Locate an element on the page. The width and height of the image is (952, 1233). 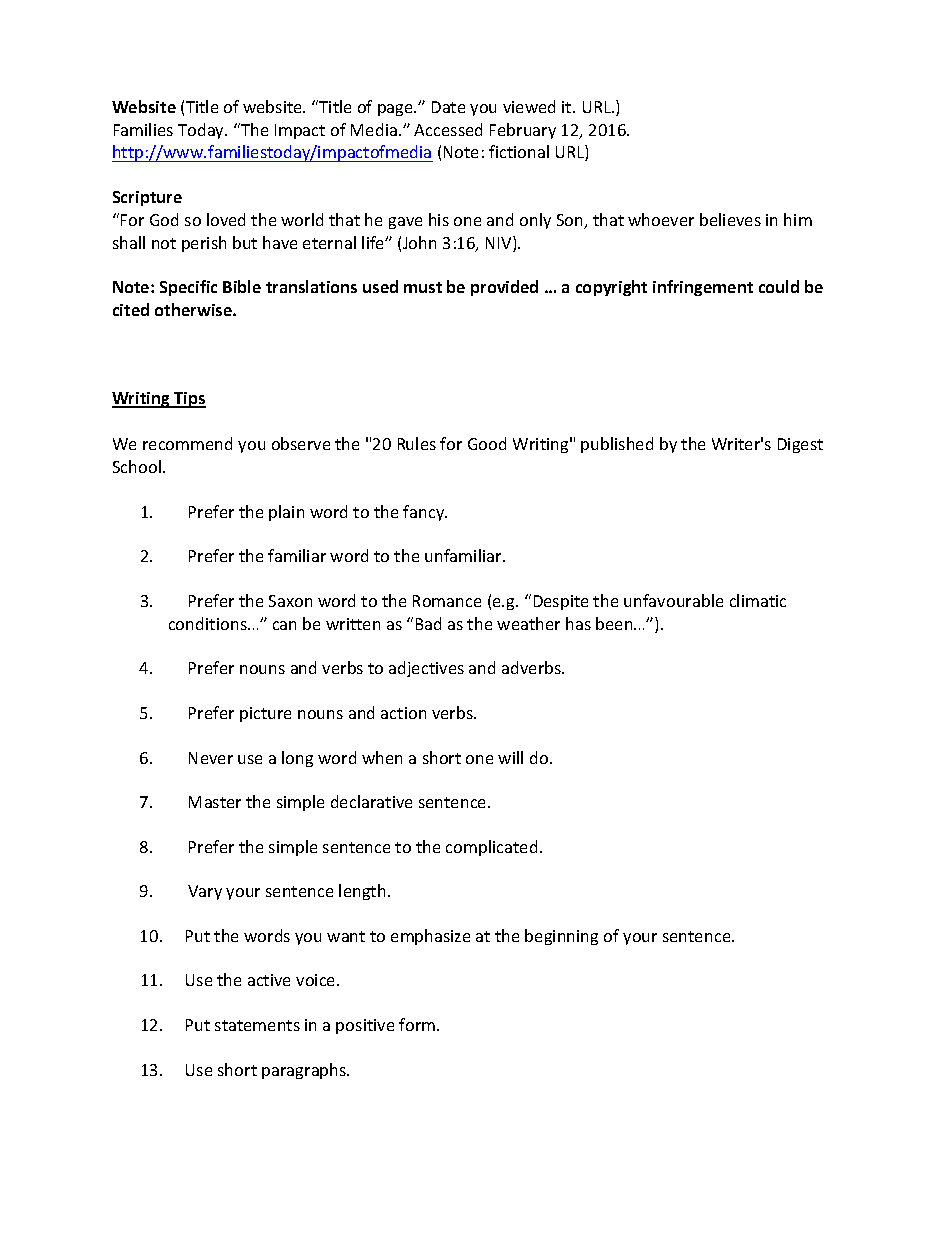
form is located at coordinates (418, 1024).
